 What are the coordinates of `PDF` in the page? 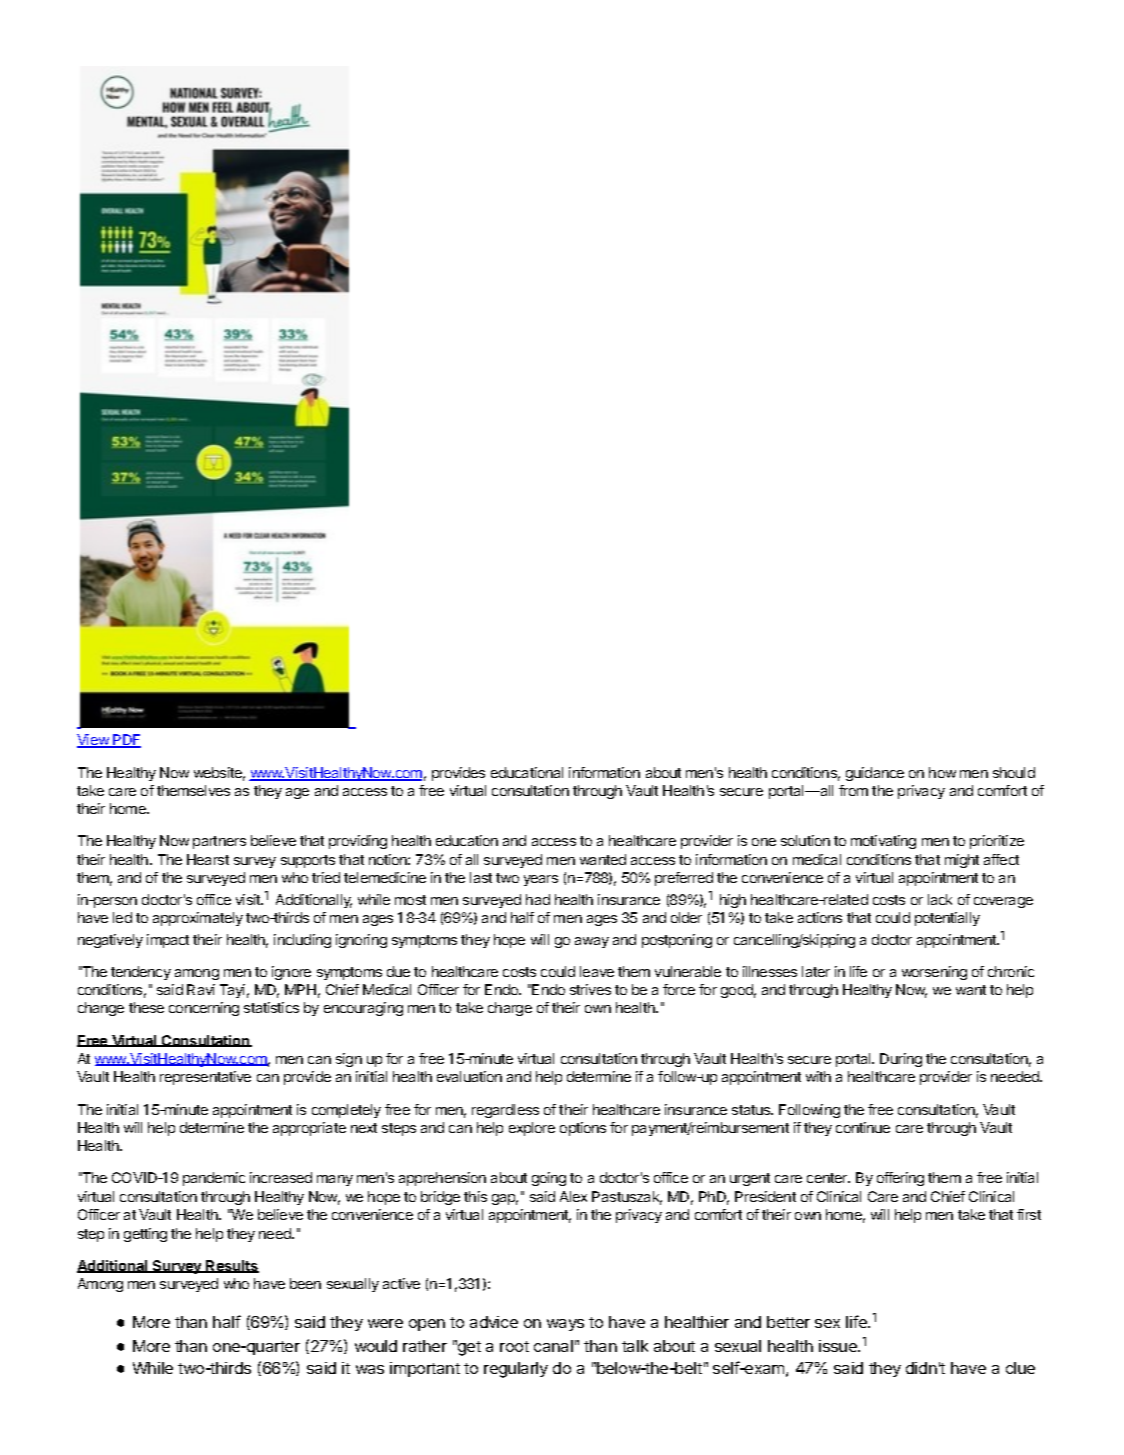 It's located at (126, 741).
